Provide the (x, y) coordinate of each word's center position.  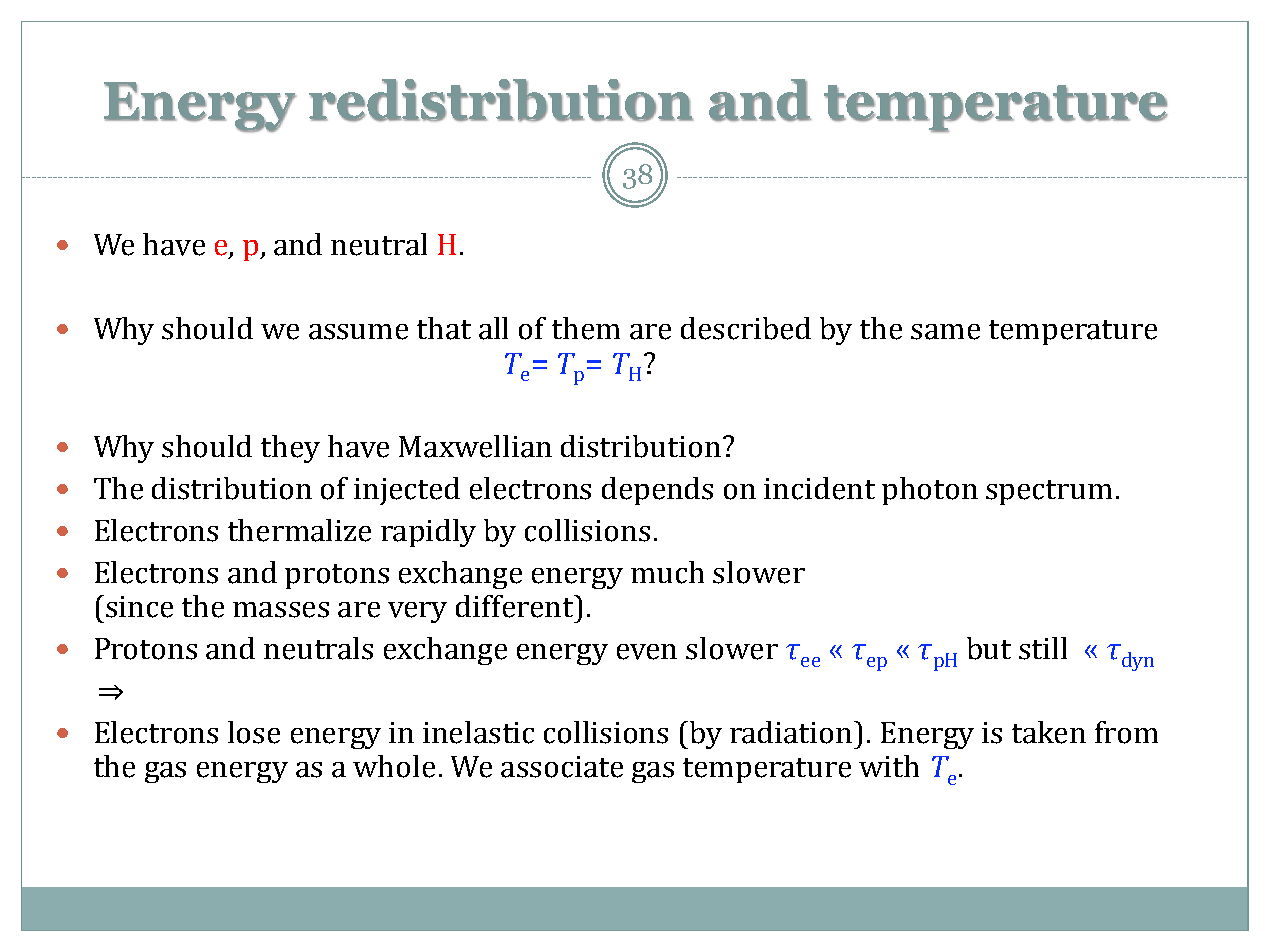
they (290, 449)
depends (657, 491)
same (945, 332)
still (1043, 648)
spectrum (1049, 492)
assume (358, 332)
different (515, 606)
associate (562, 767)
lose (254, 732)
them (586, 328)
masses (281, 610)
